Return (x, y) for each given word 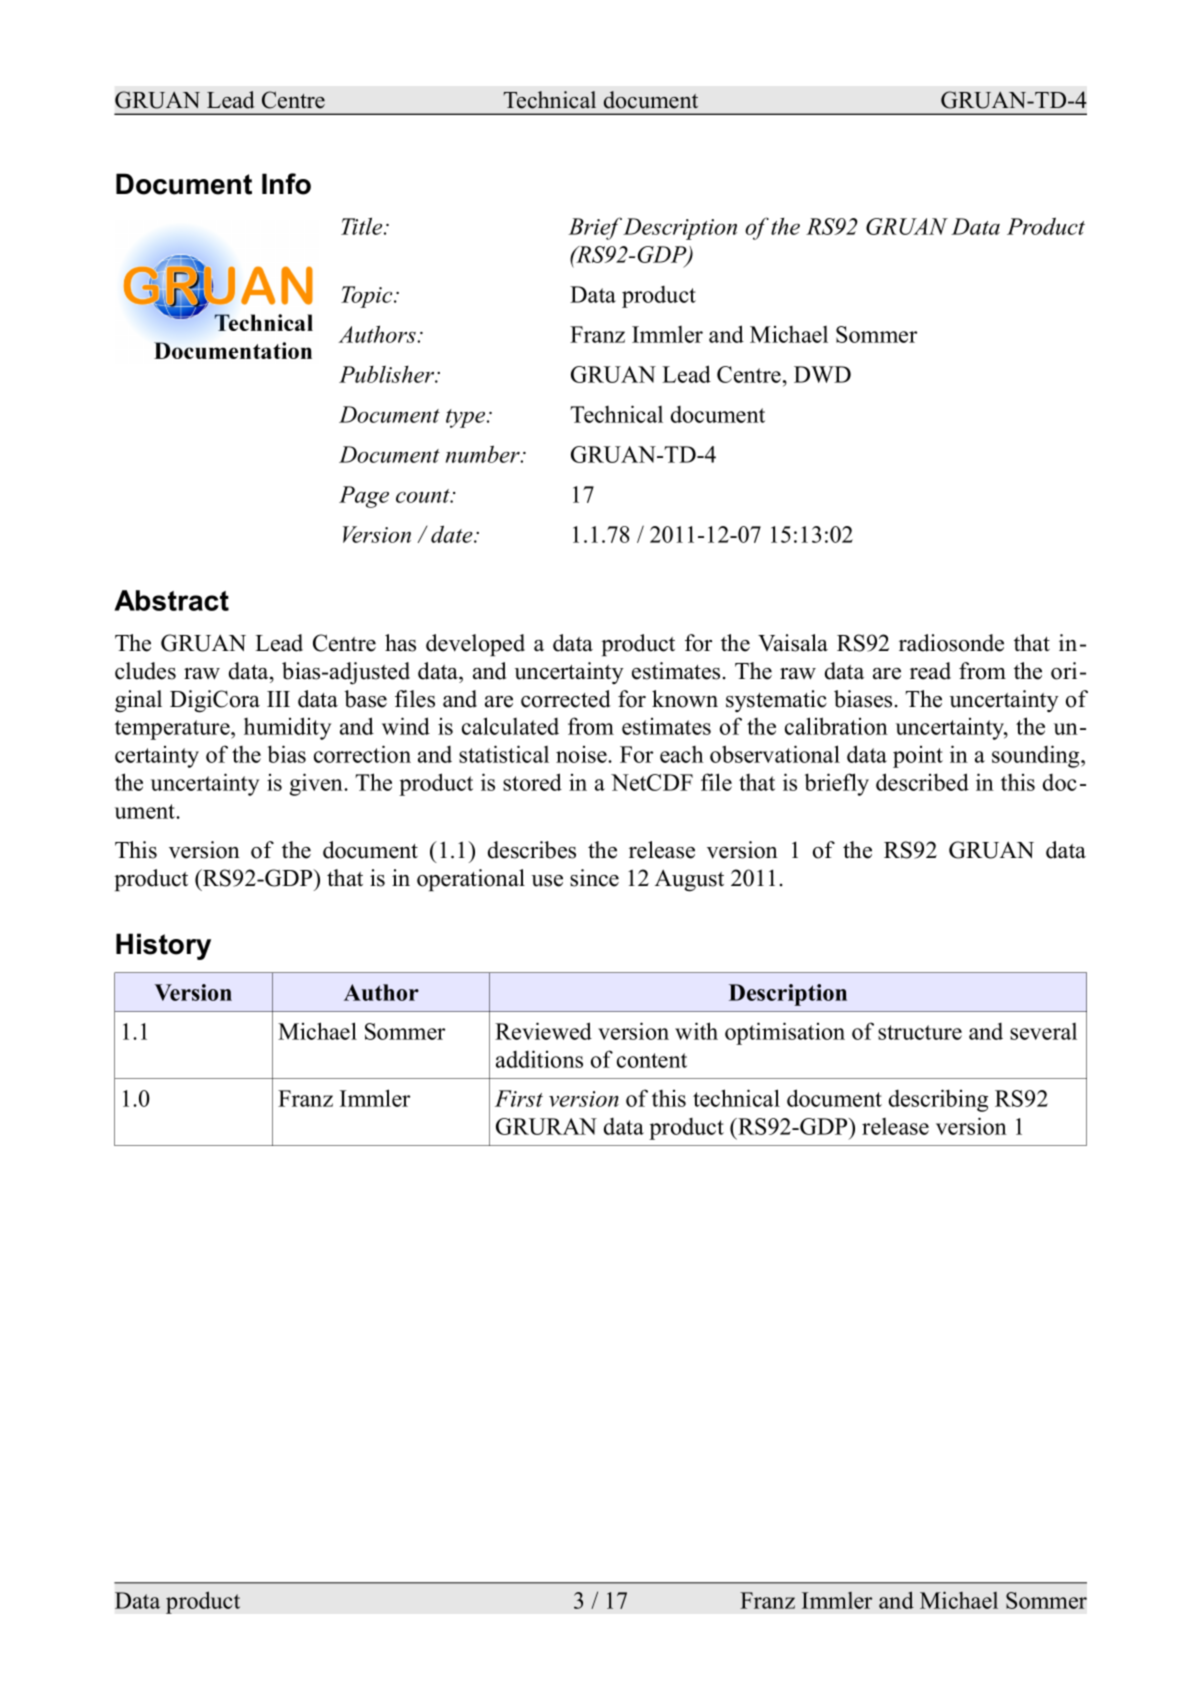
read (930, 671)
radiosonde (951, 643)
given (317, 784)
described (922, 782)
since (594, 878)
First (519, 1098)
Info (286, 184)
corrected (566, 699)
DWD (822, 374)
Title (363, 226)
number (484, 454)
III (278, 699)
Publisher (388, 374)
